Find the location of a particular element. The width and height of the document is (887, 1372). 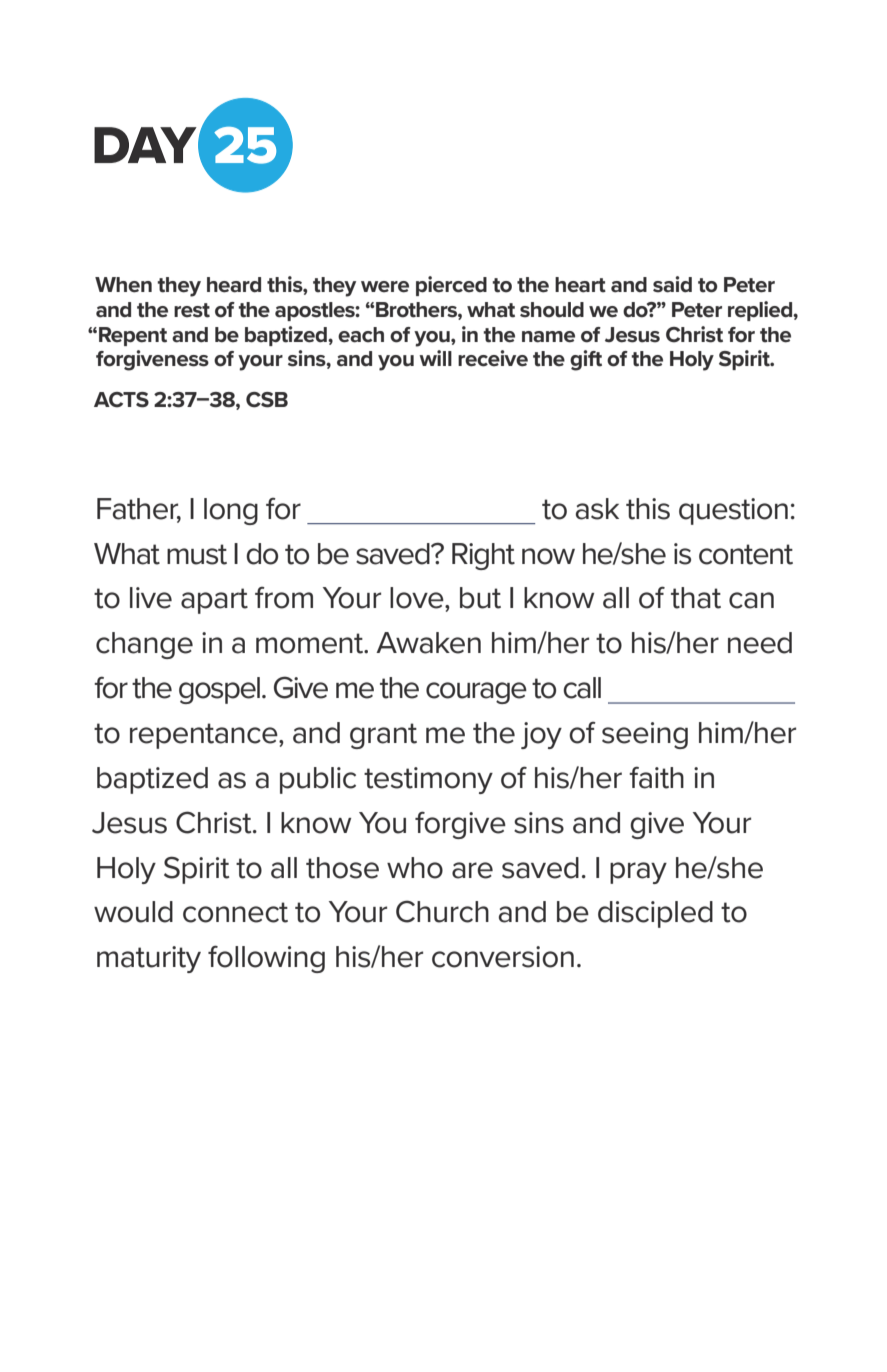

grant is located at coordinates (383, 736).
